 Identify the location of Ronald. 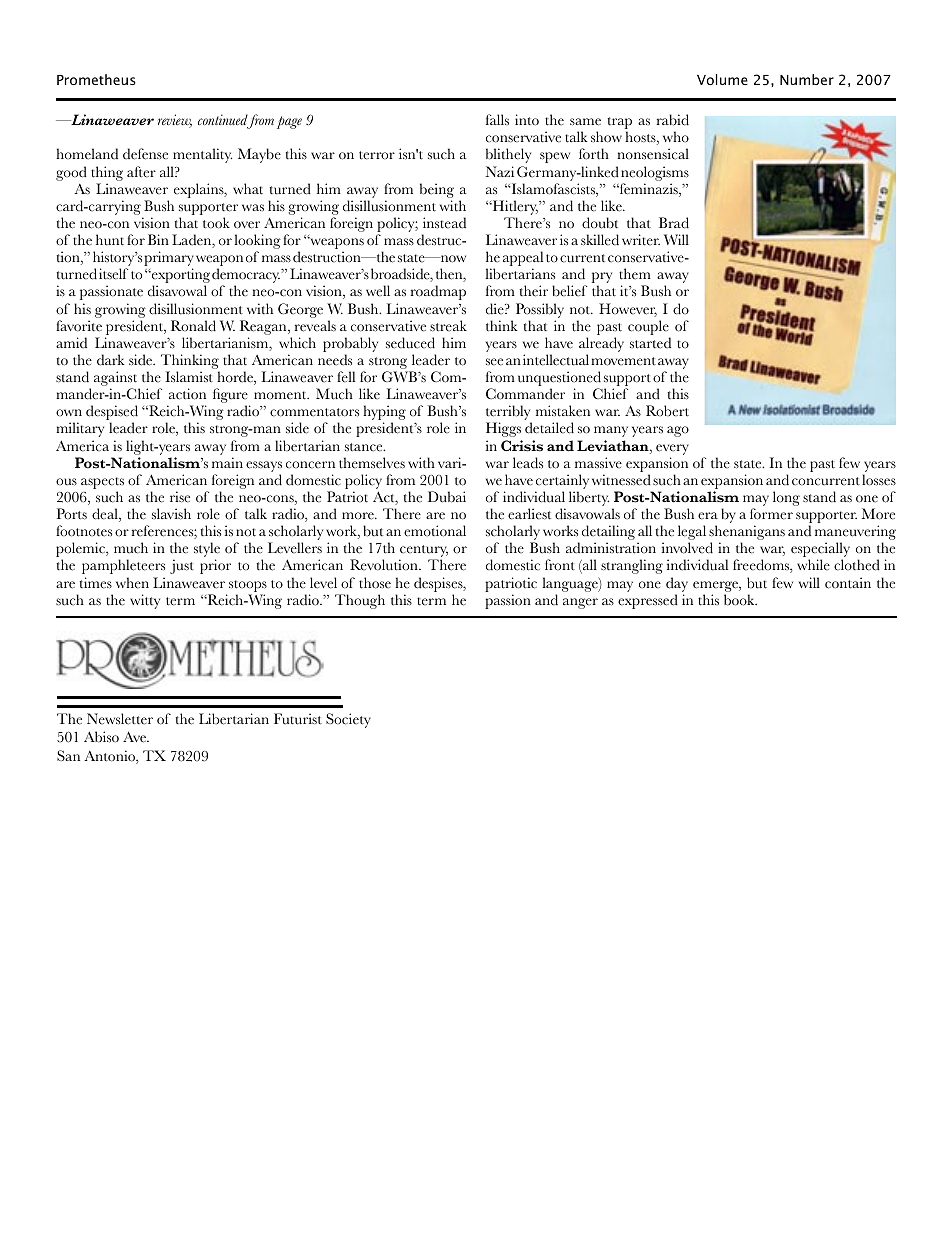
(193, 326).
